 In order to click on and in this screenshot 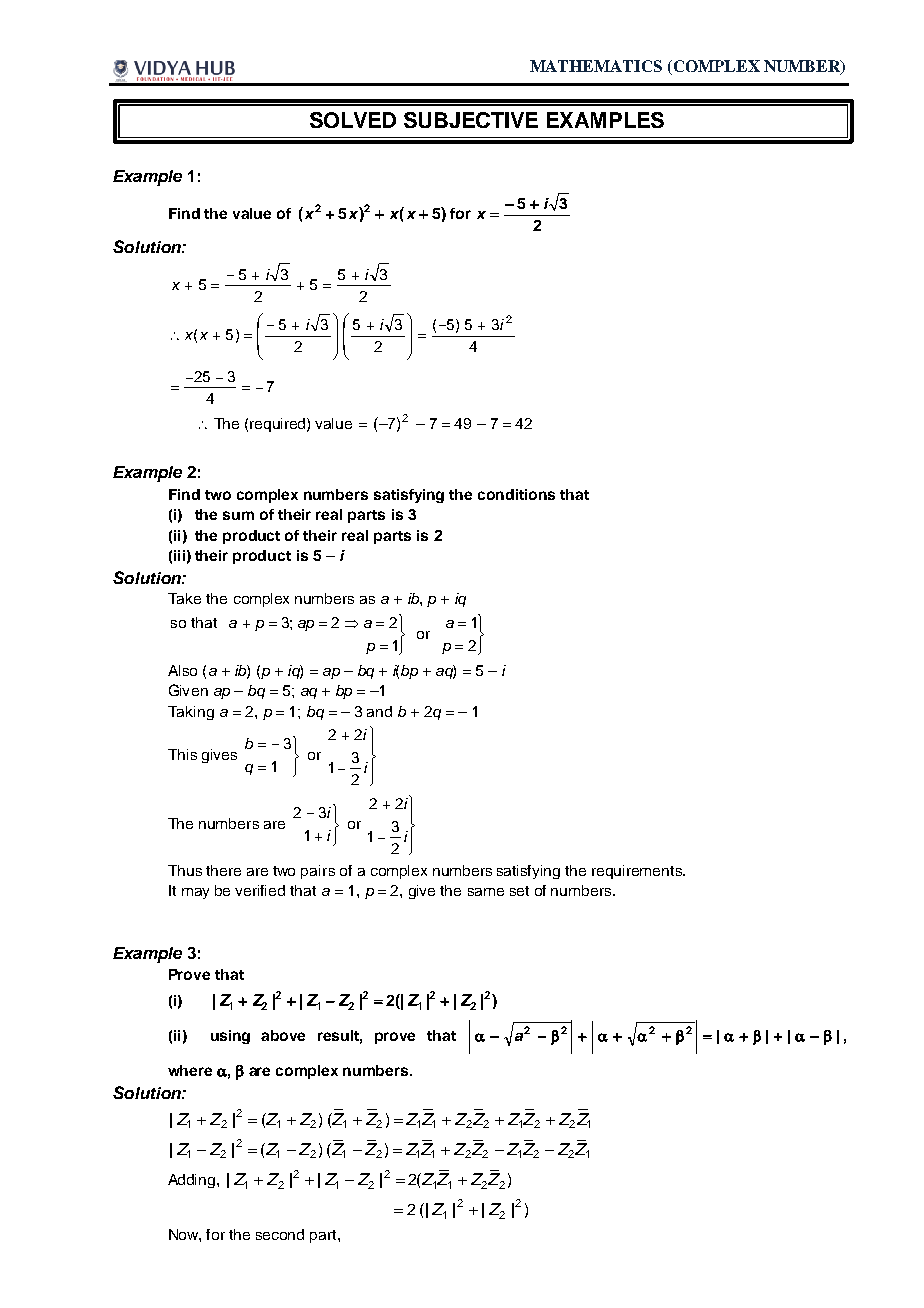, I will do `click(379, 711)`.
